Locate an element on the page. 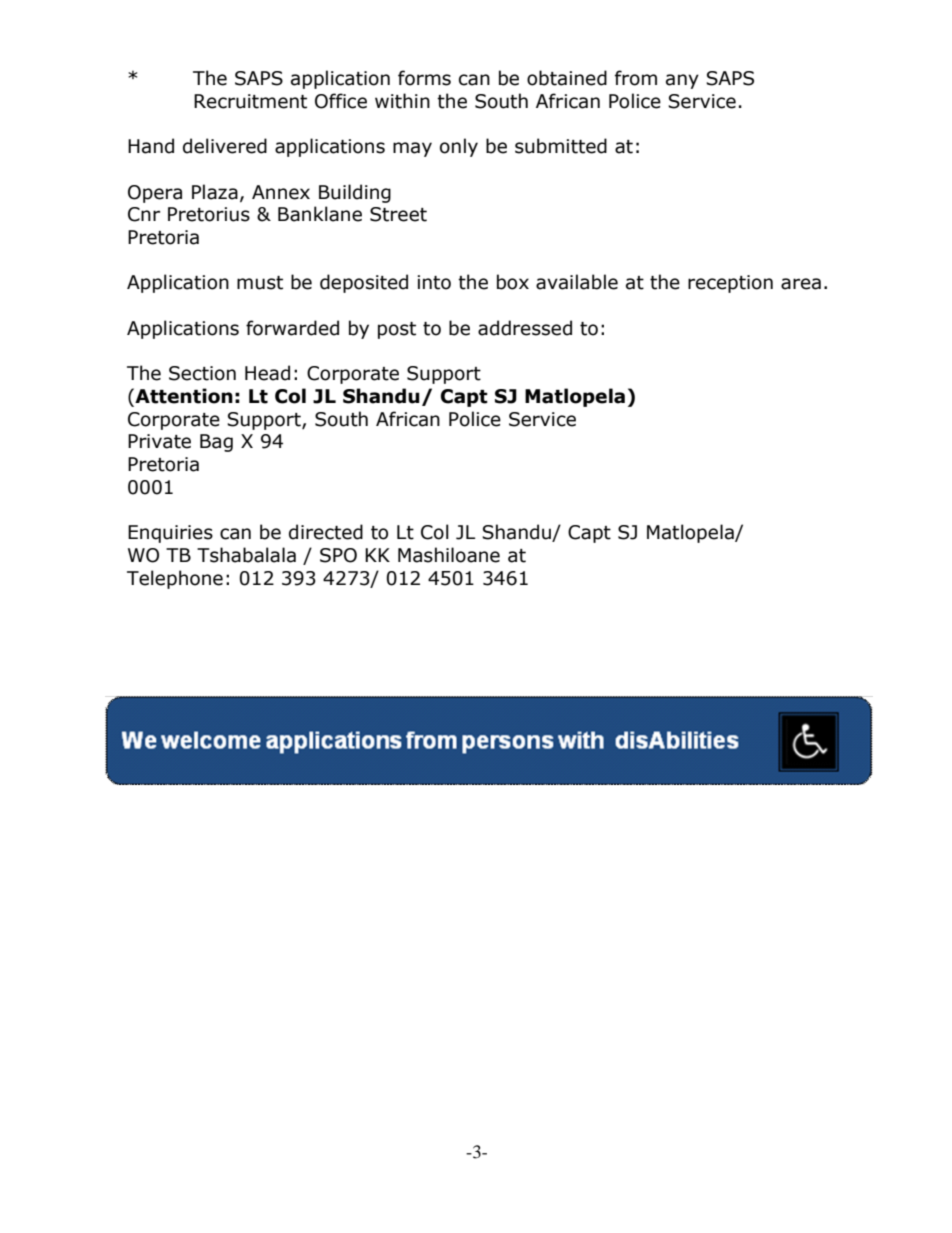 This document has width=952, height=1233. reception is located at coordinates (730, 284).
